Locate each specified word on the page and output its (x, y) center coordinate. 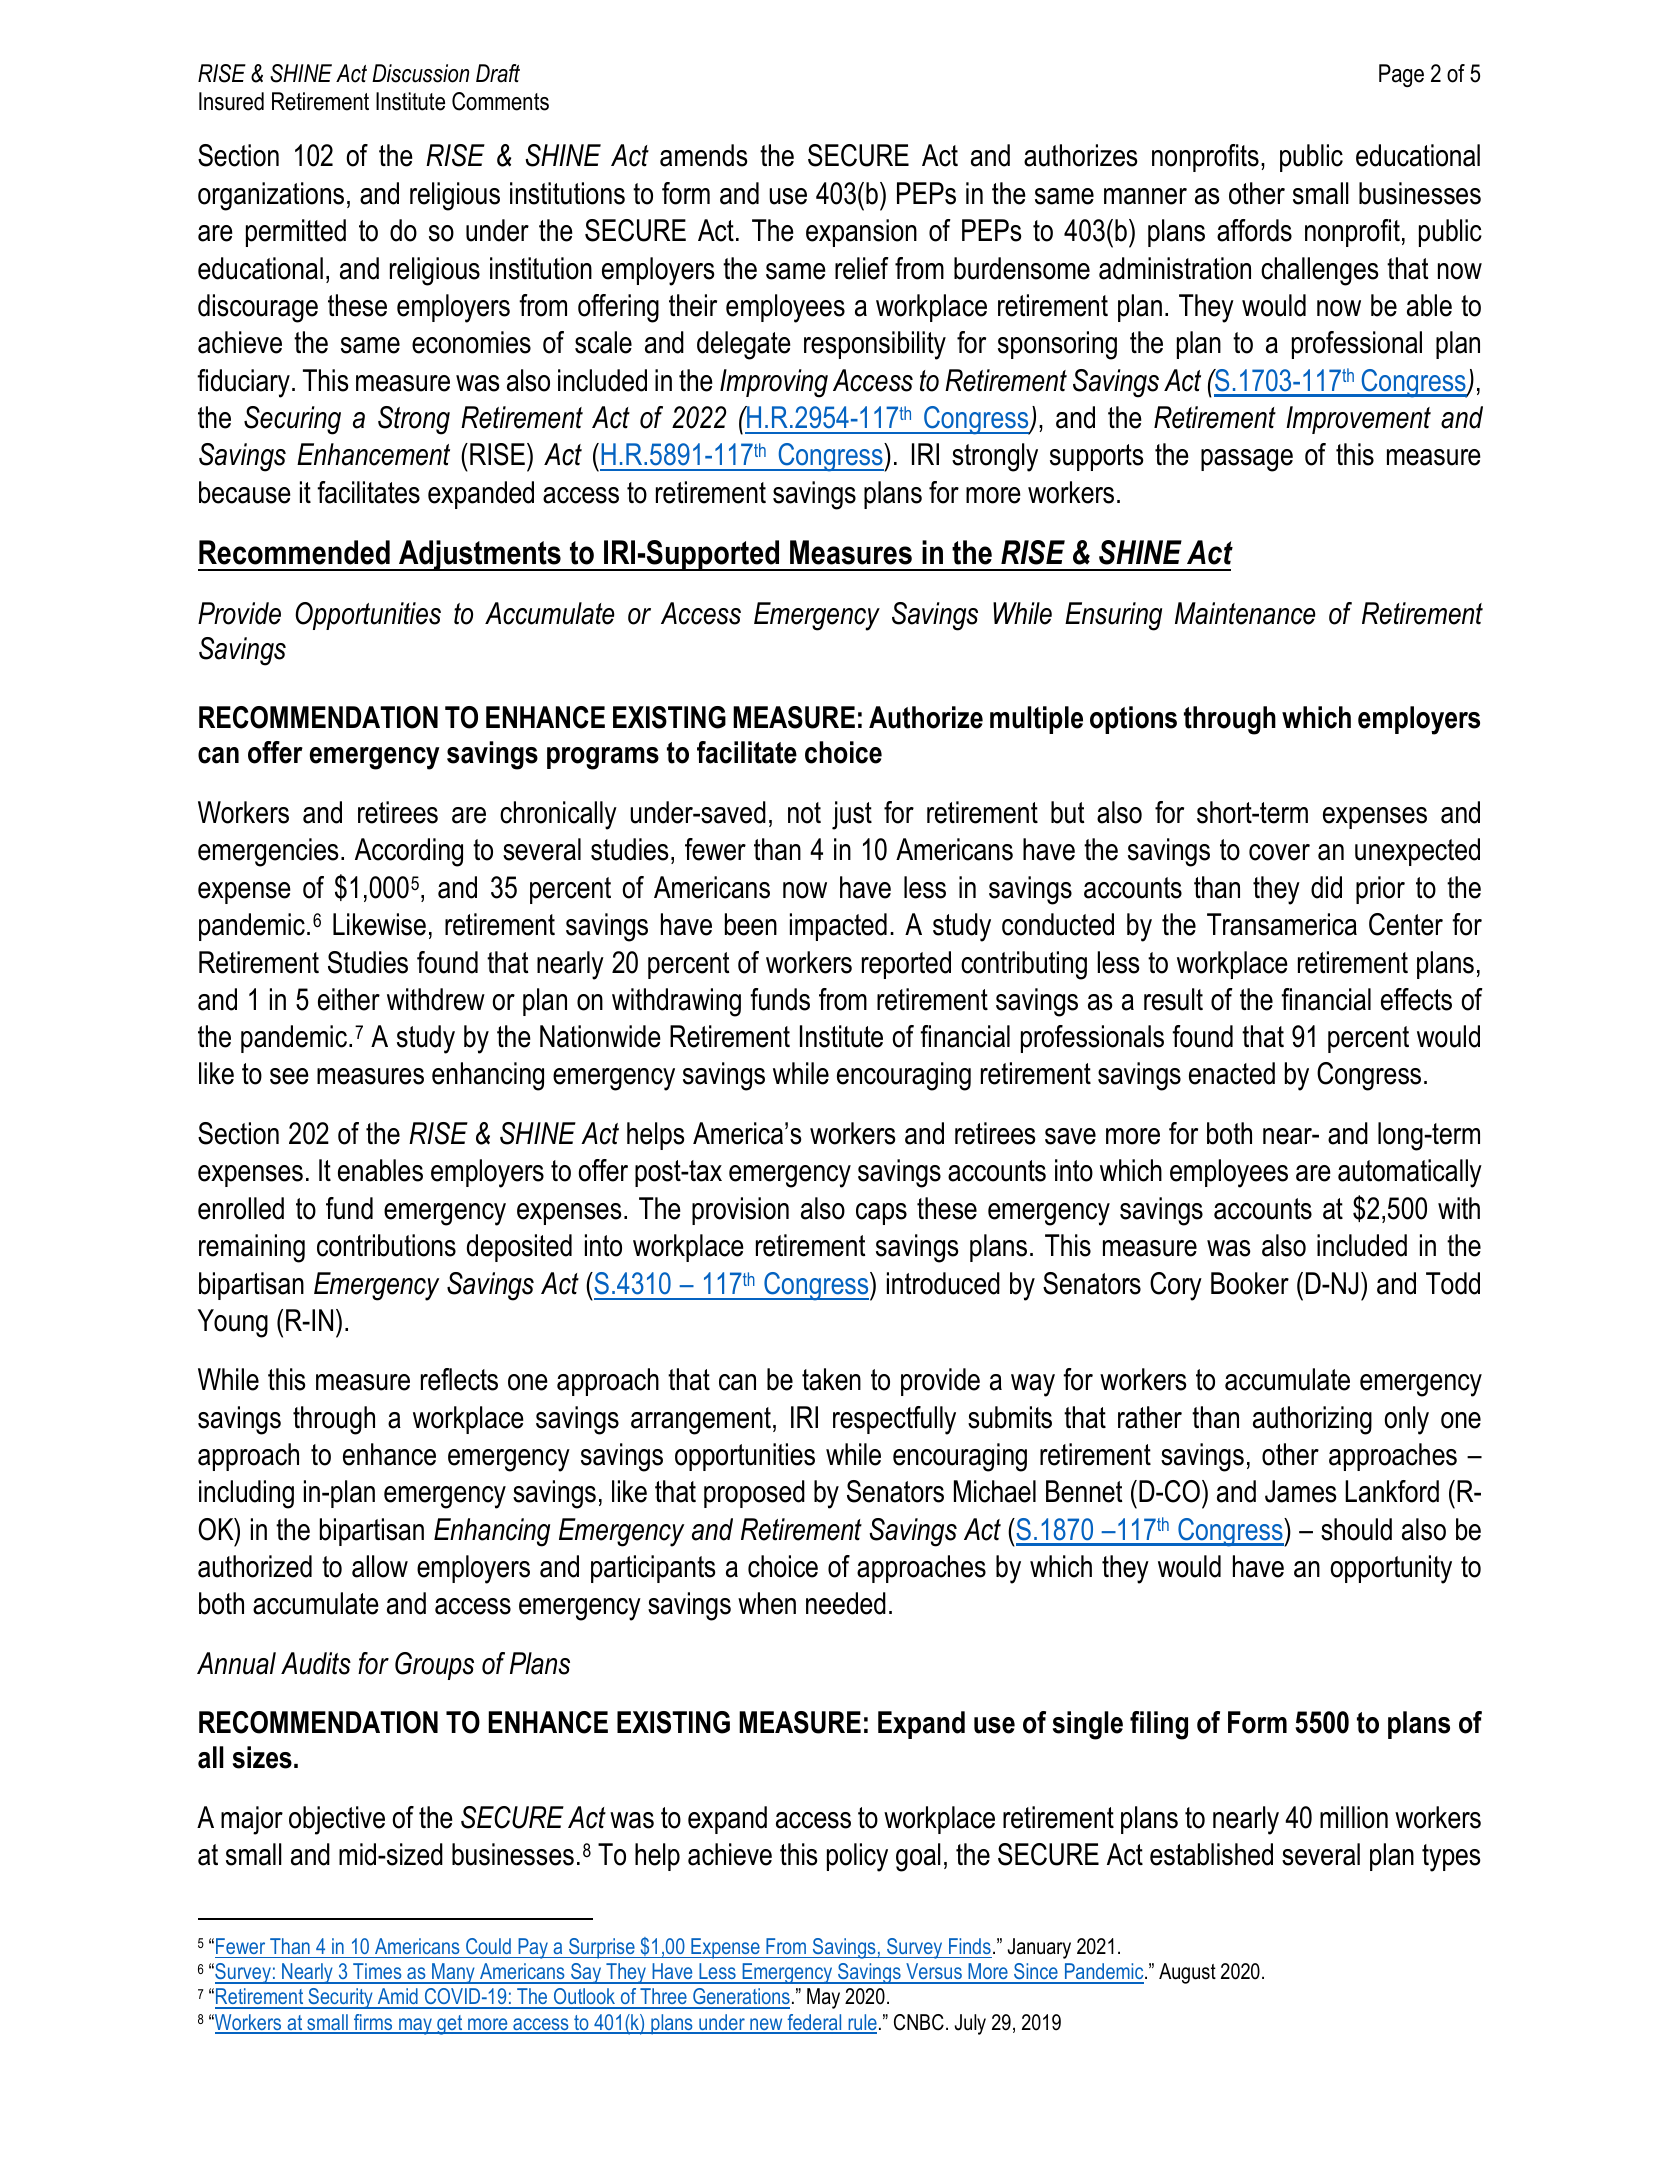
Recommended (294, 552)
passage (1247, 460)
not (804, 813)
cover (1279, 852)
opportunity (1391, 1569)
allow (380, 1566)
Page (1401, 75)
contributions (386, 1245)
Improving (774, 383)
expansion (861, 233)
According (409, 852)
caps (881, 1214)
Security (340, 1998)
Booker (1250, 1283)
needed (846, 1603)
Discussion (420, 73)
